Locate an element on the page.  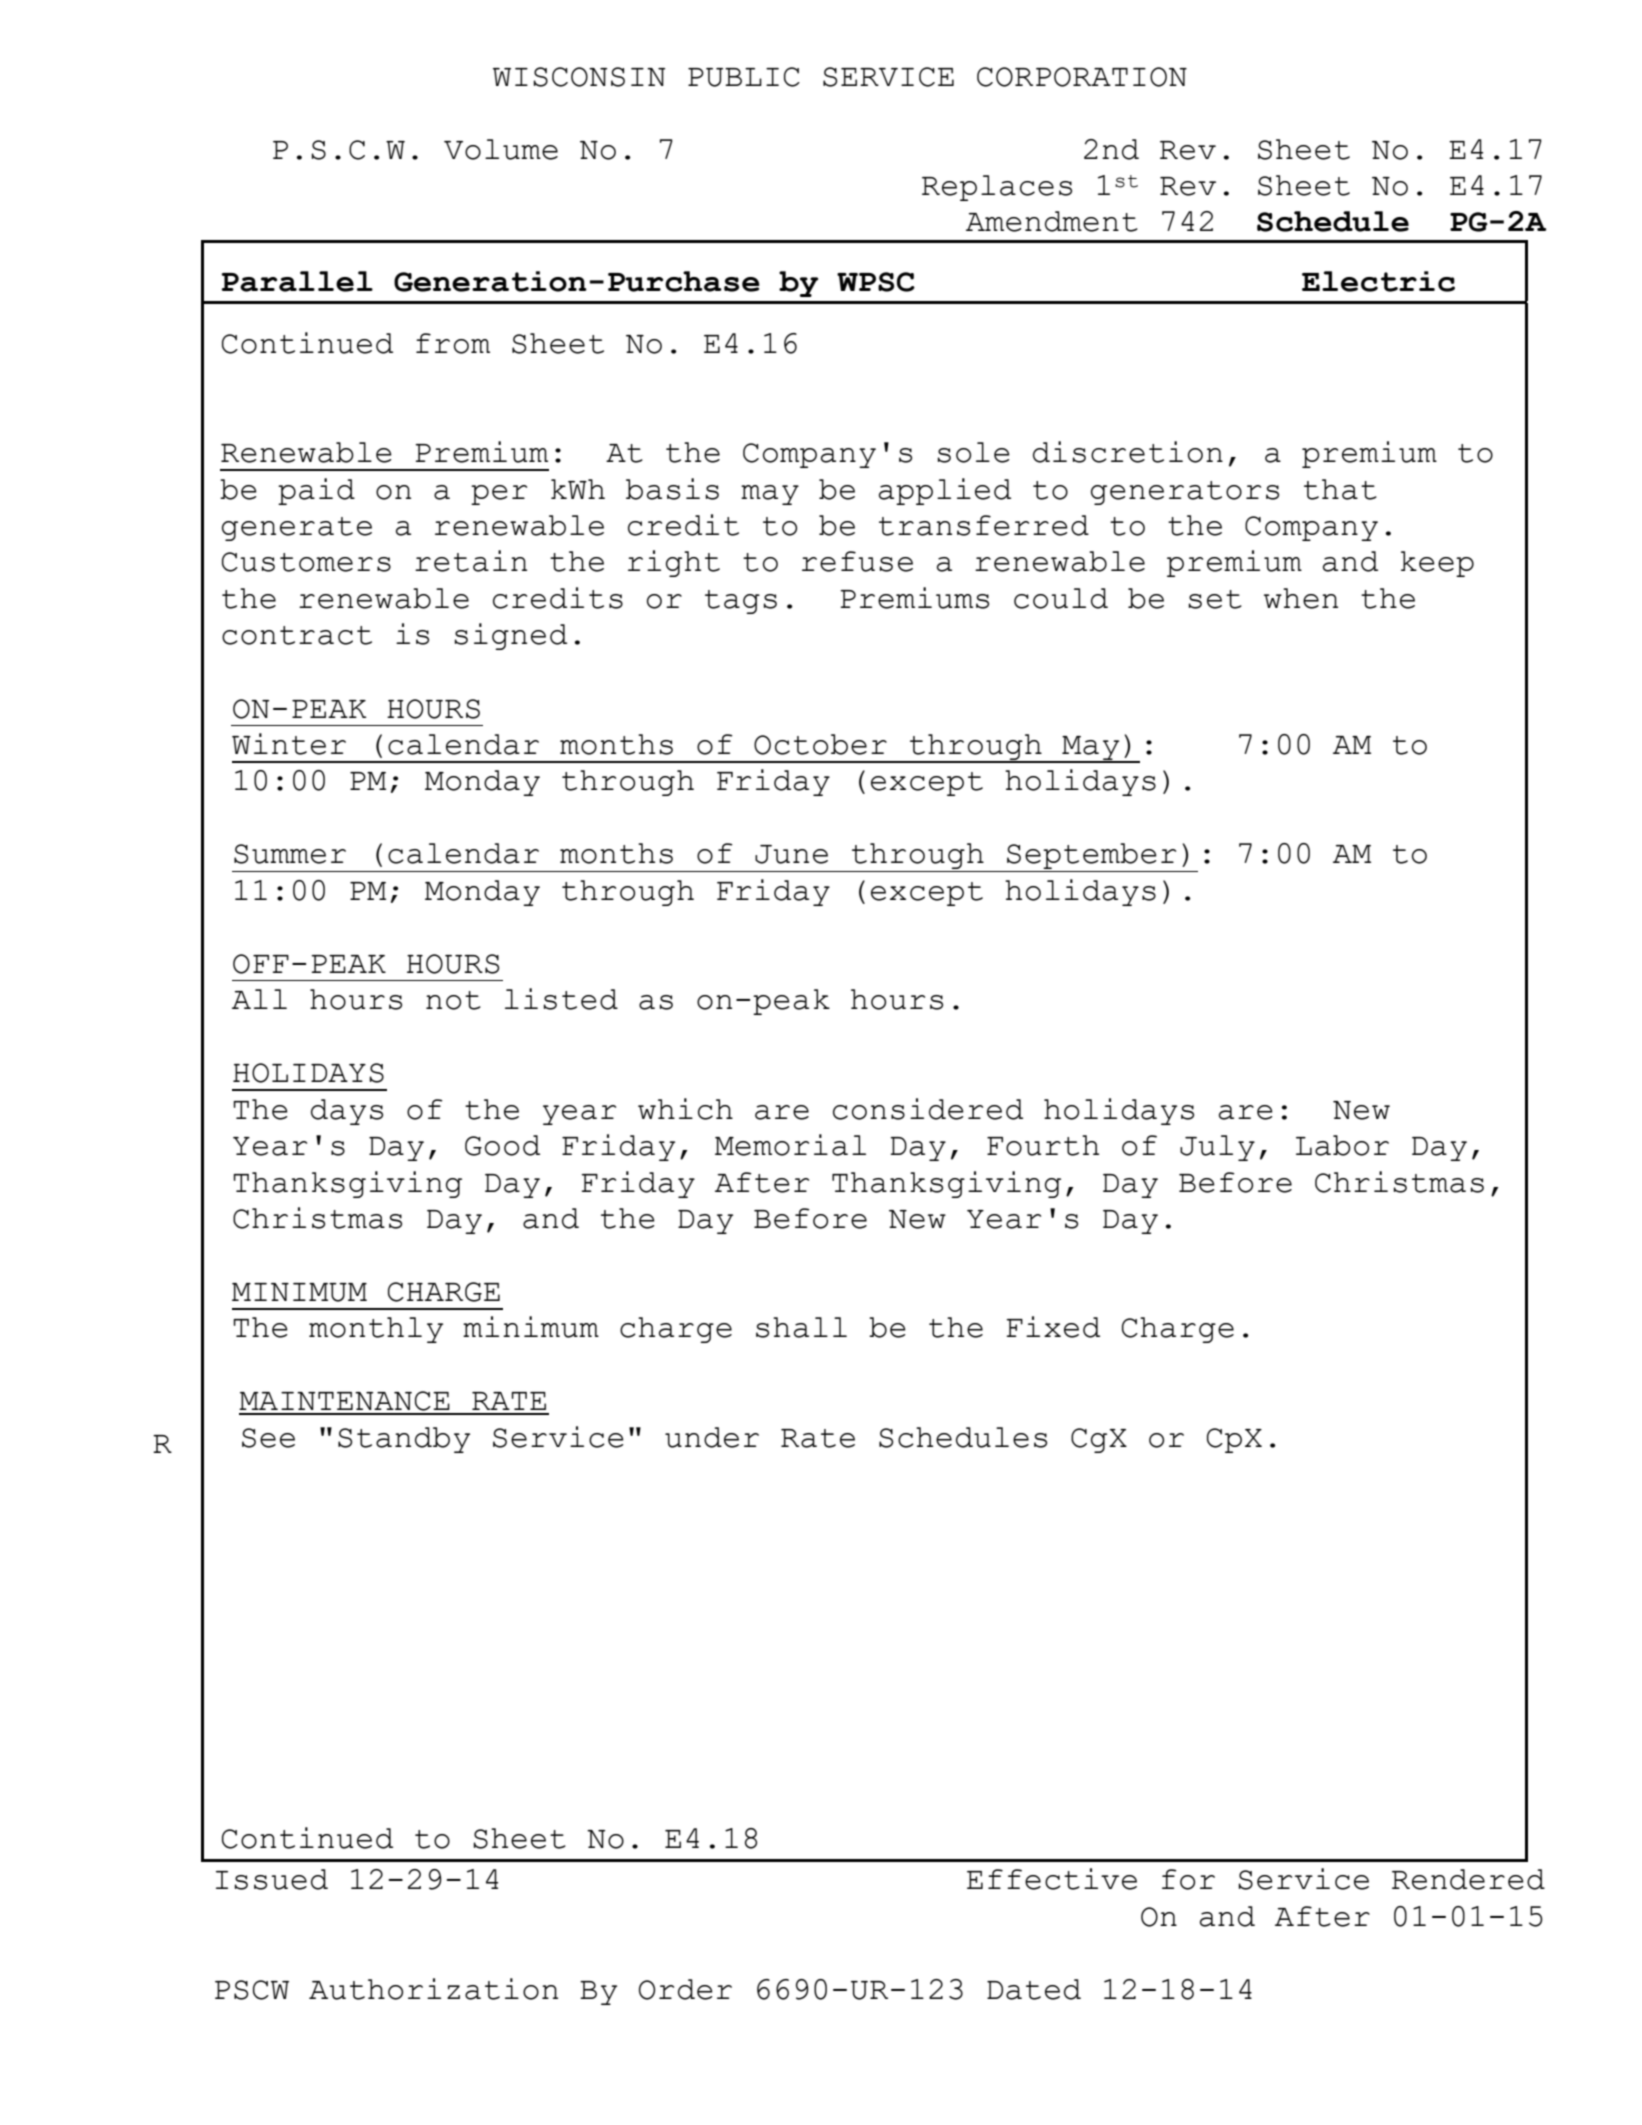
Dated is located at coordinates (1034, 1989).
